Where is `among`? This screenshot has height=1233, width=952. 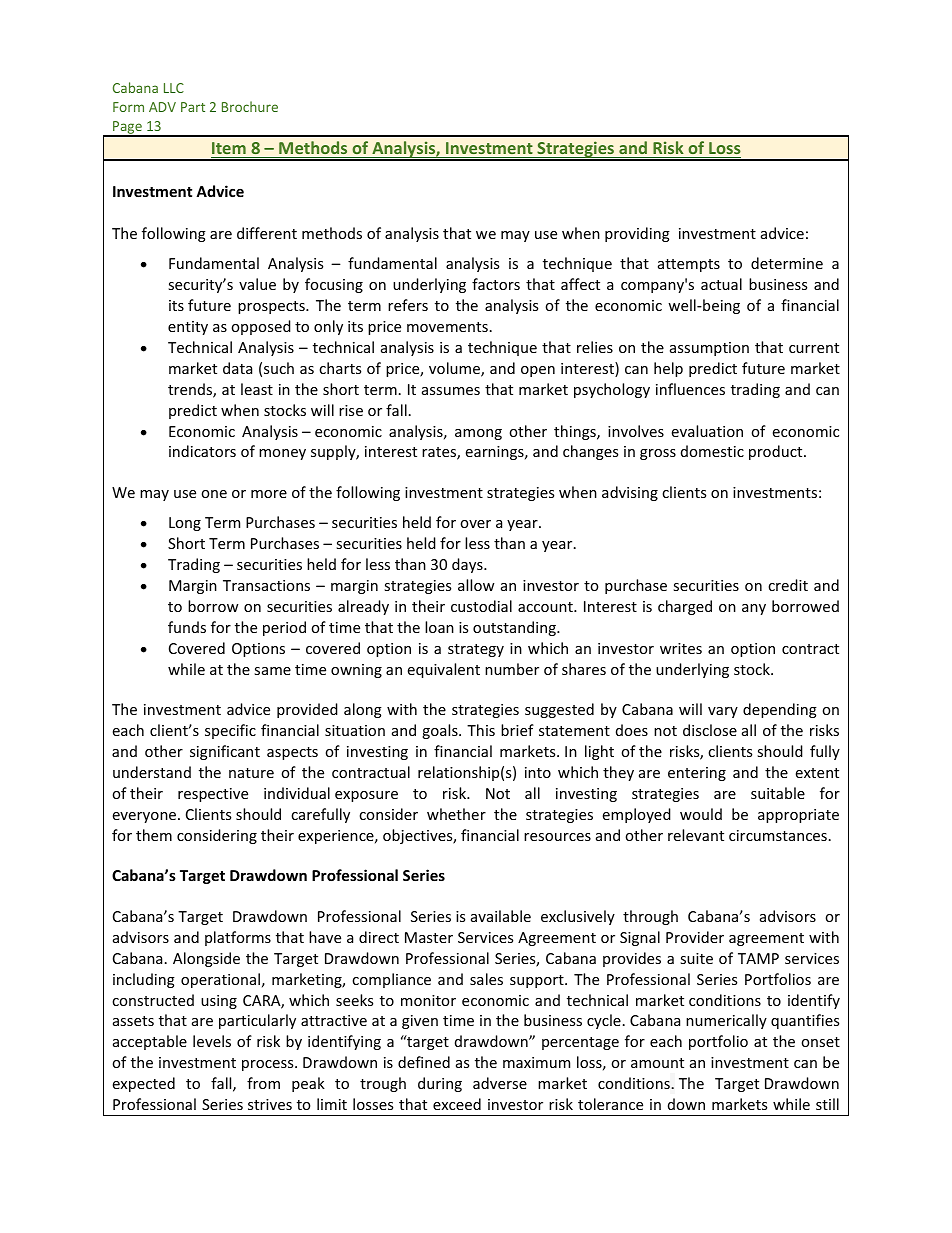
among is located at coordinates (478, 434).
